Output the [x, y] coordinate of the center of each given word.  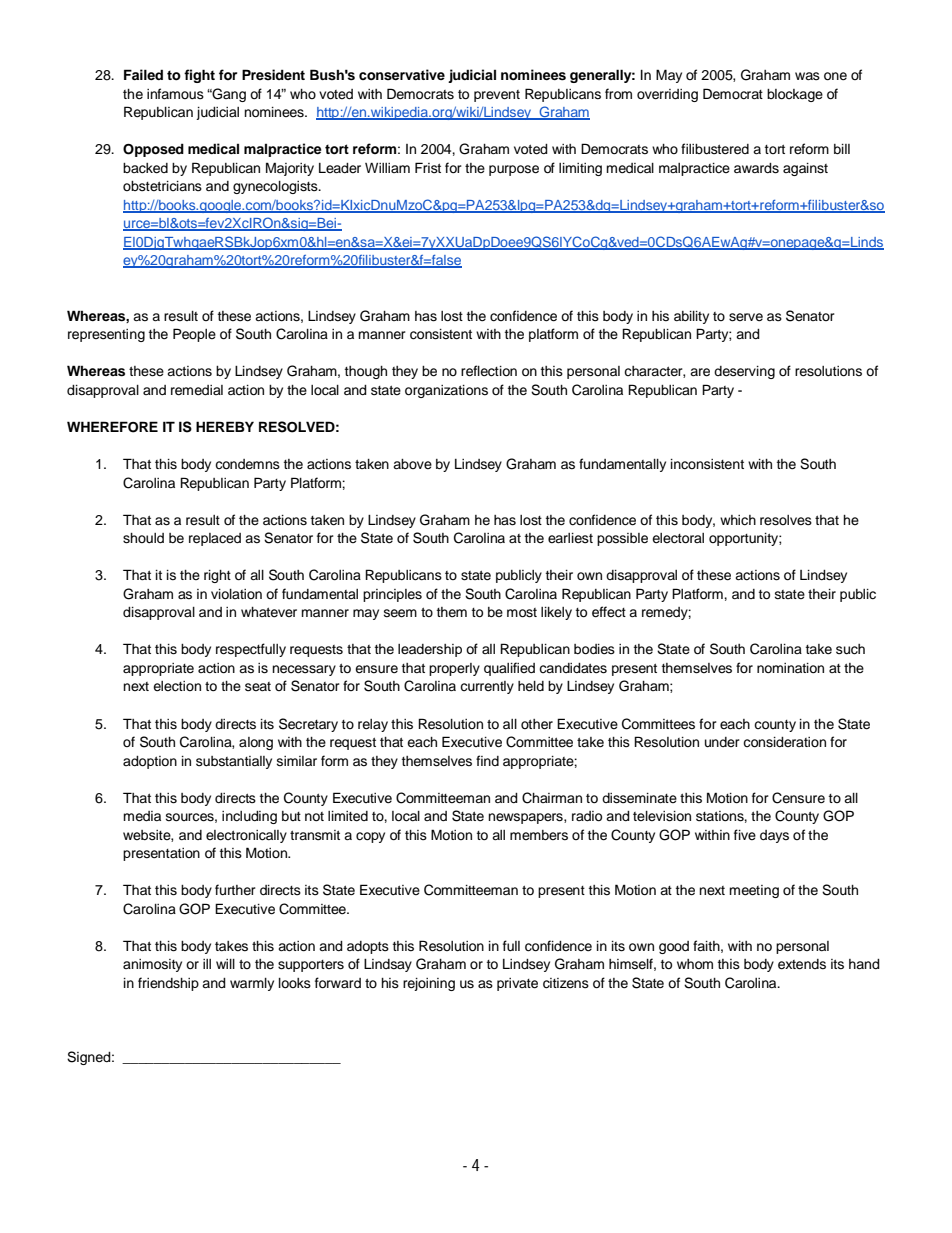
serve [746, 317]
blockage [795, 95]
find [487, 760]
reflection [489, 371]
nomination [790, 668]
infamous [175, 94]
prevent [497, 96]
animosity [152, 965]
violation [236, 594]
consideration [784, 742]
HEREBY [225, 426]
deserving [744, 372]
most [522, 613]
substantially [234, 762]
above [412, 464]
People [194, 335]
